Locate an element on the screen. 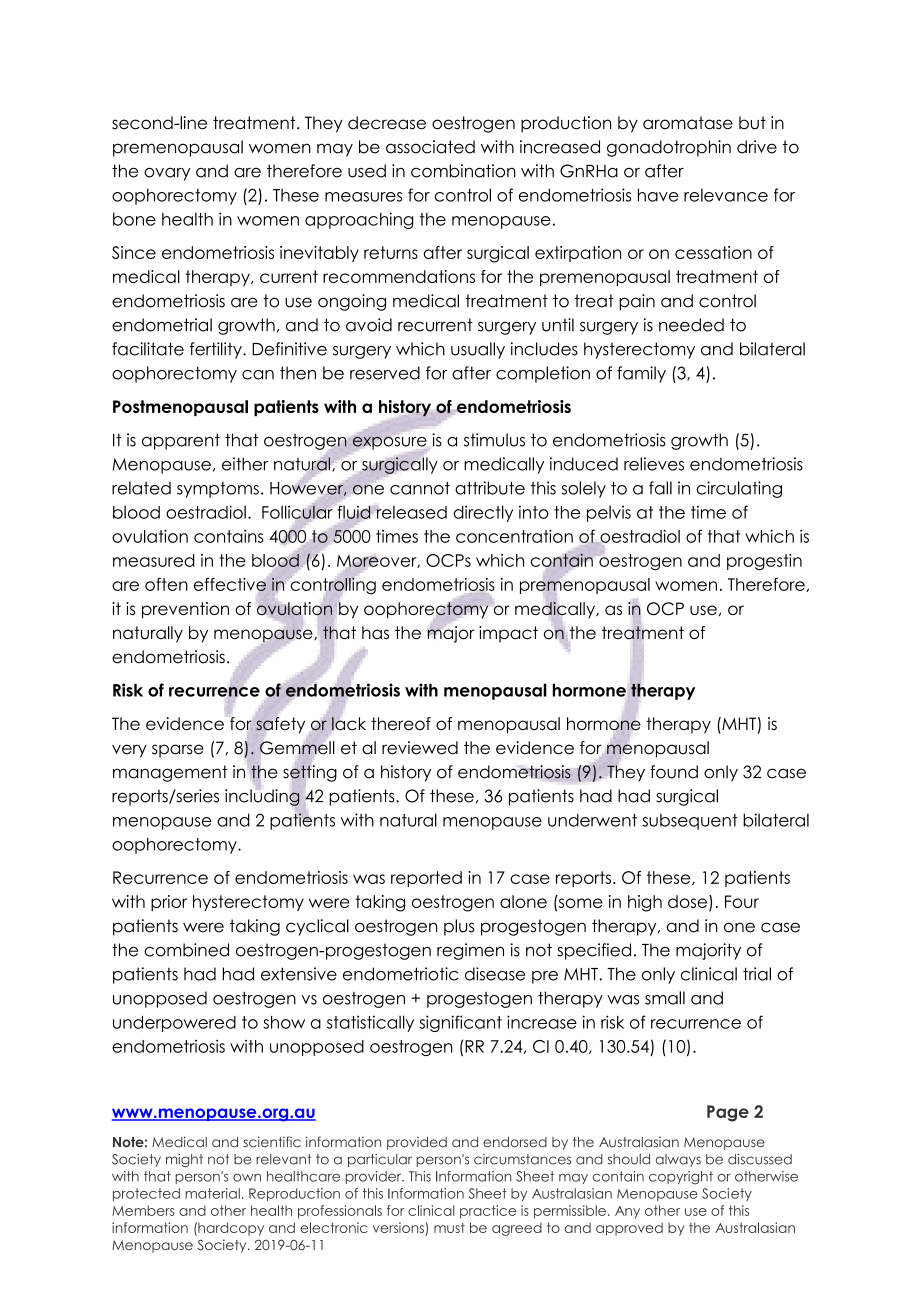 The width and height of the screenshot is (924, 1308). high is located at coordinates (645, 903).
